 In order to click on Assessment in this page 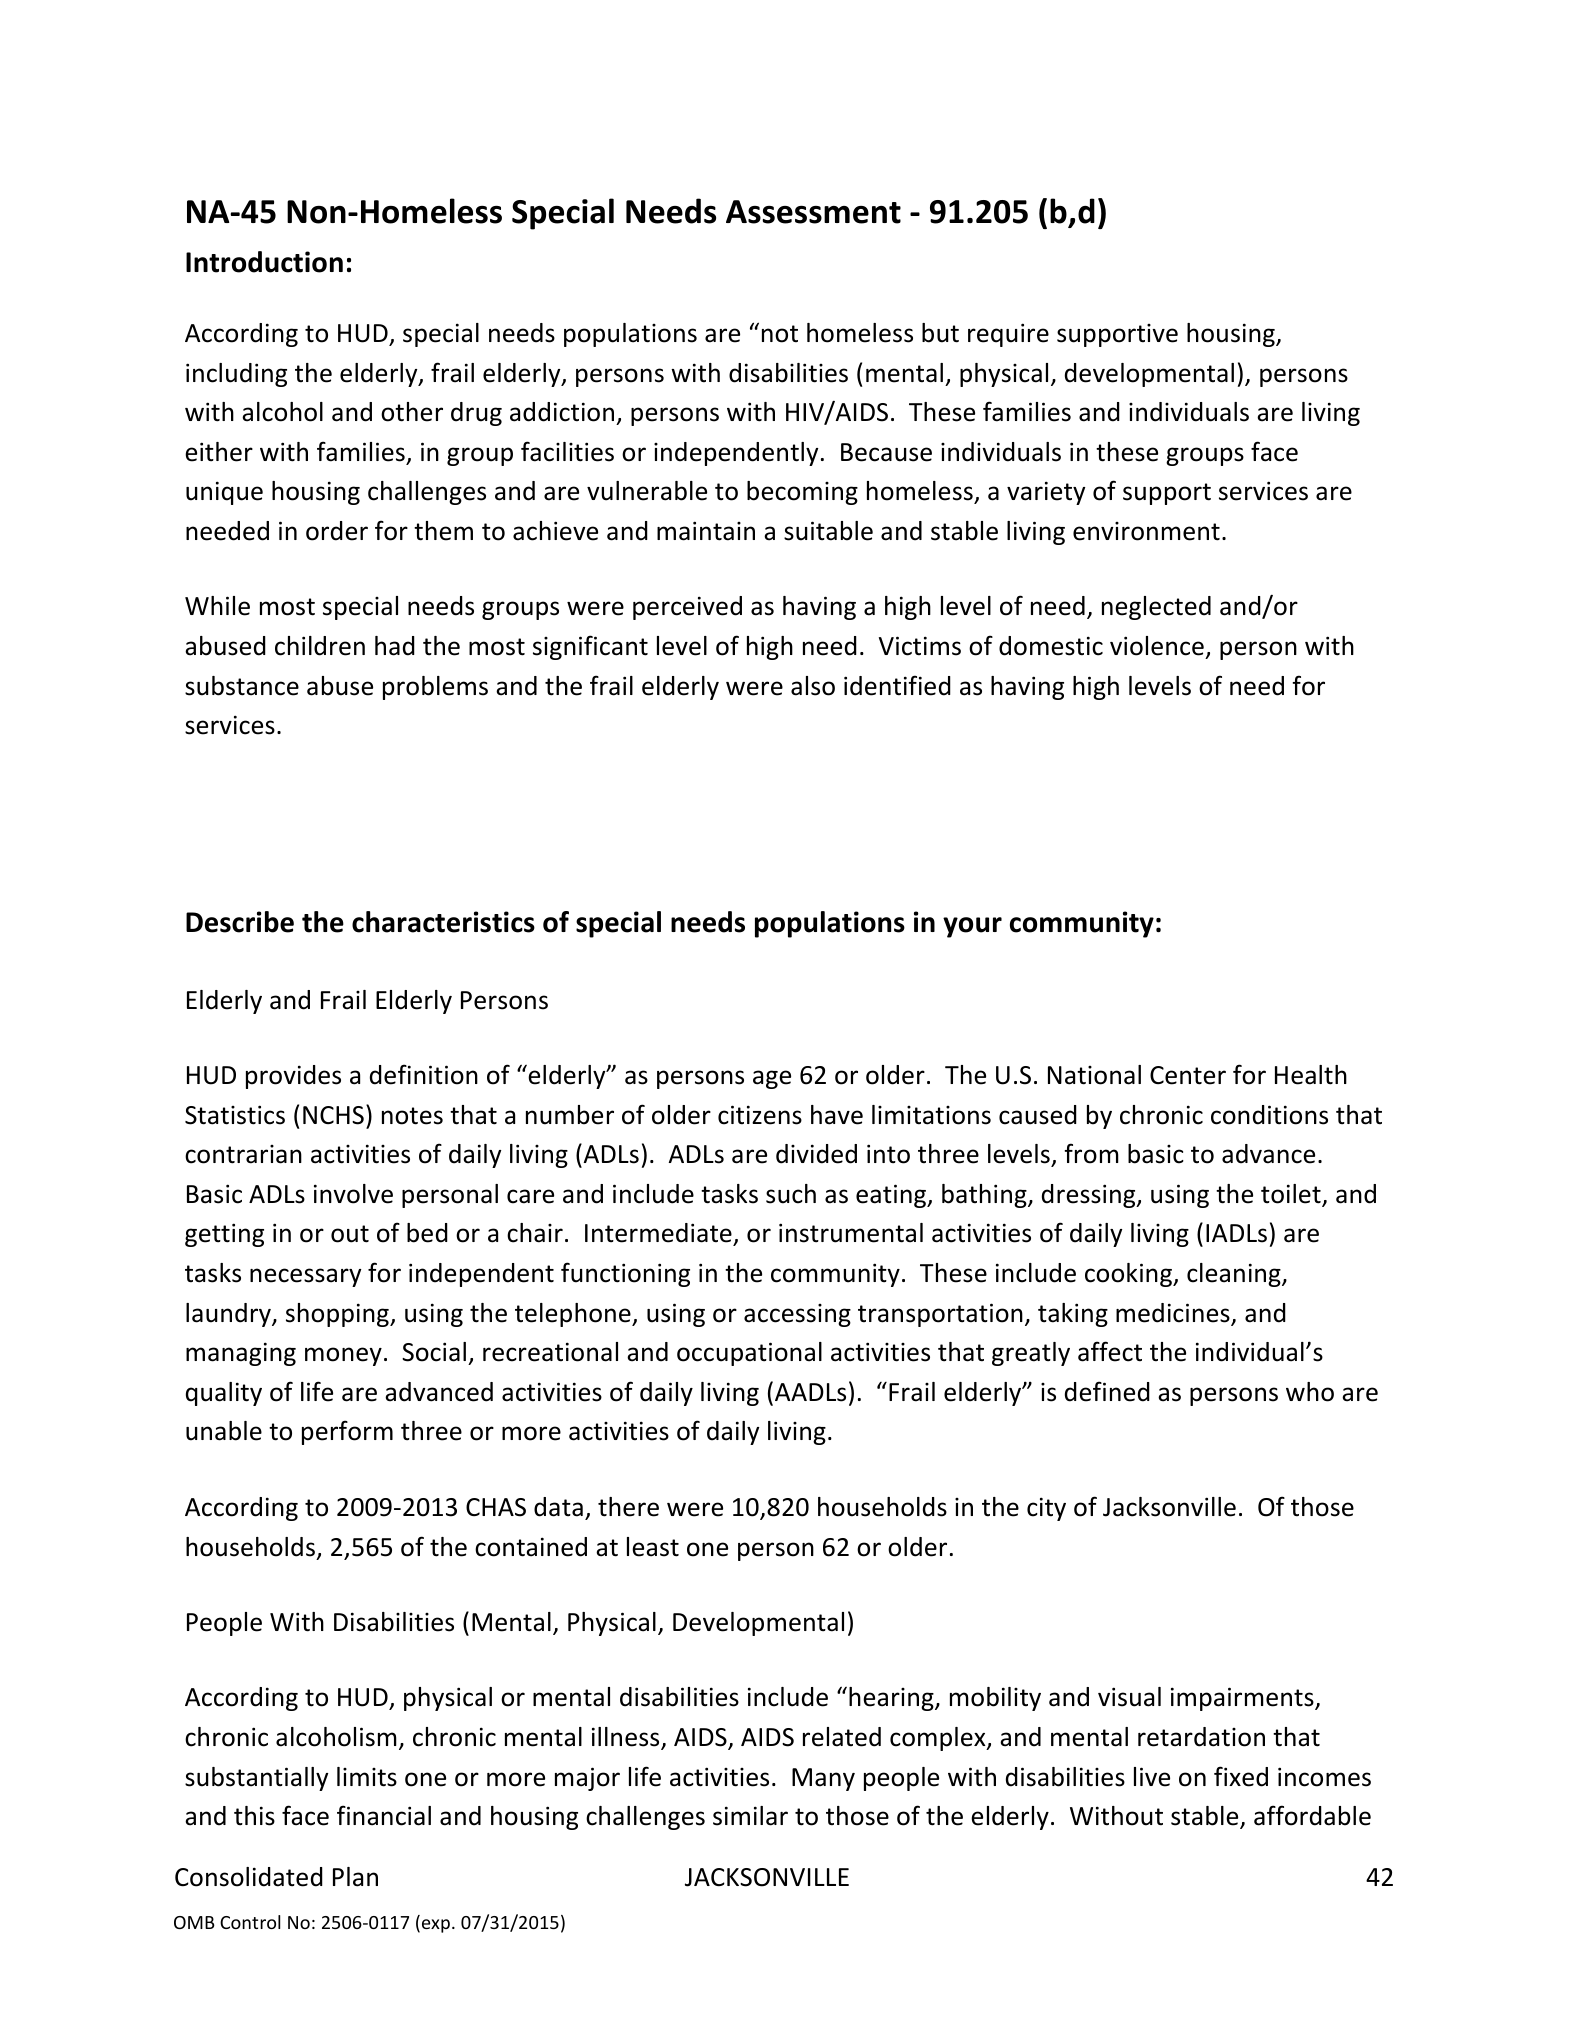, I will do `click(813, 212)`.
